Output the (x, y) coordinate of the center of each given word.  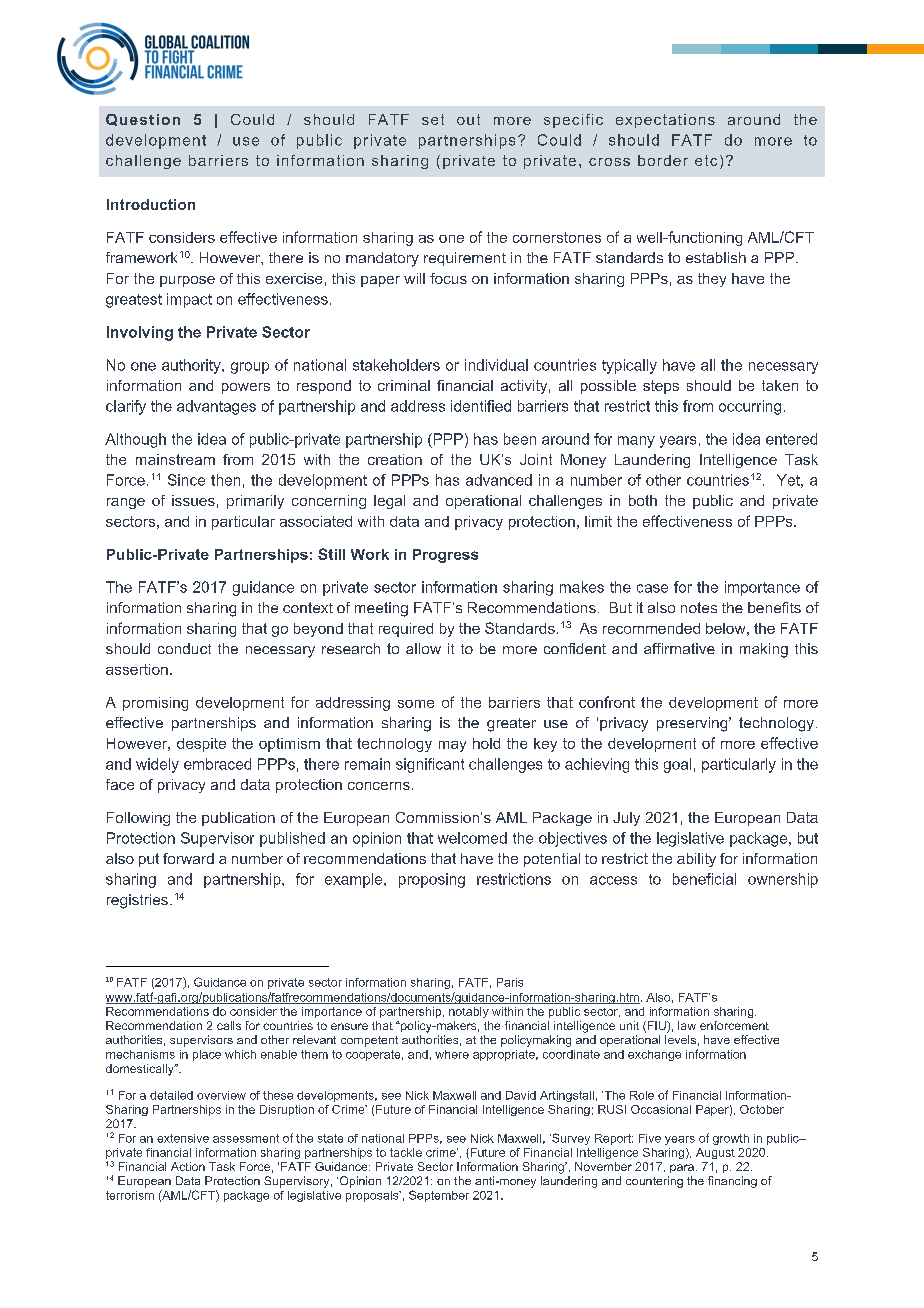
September (439, 1196)
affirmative (679, 648)
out (468, 119)
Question (143, 120)
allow (423, 648)
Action (188, 1166)
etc (706, 160)
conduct (184, 648)
